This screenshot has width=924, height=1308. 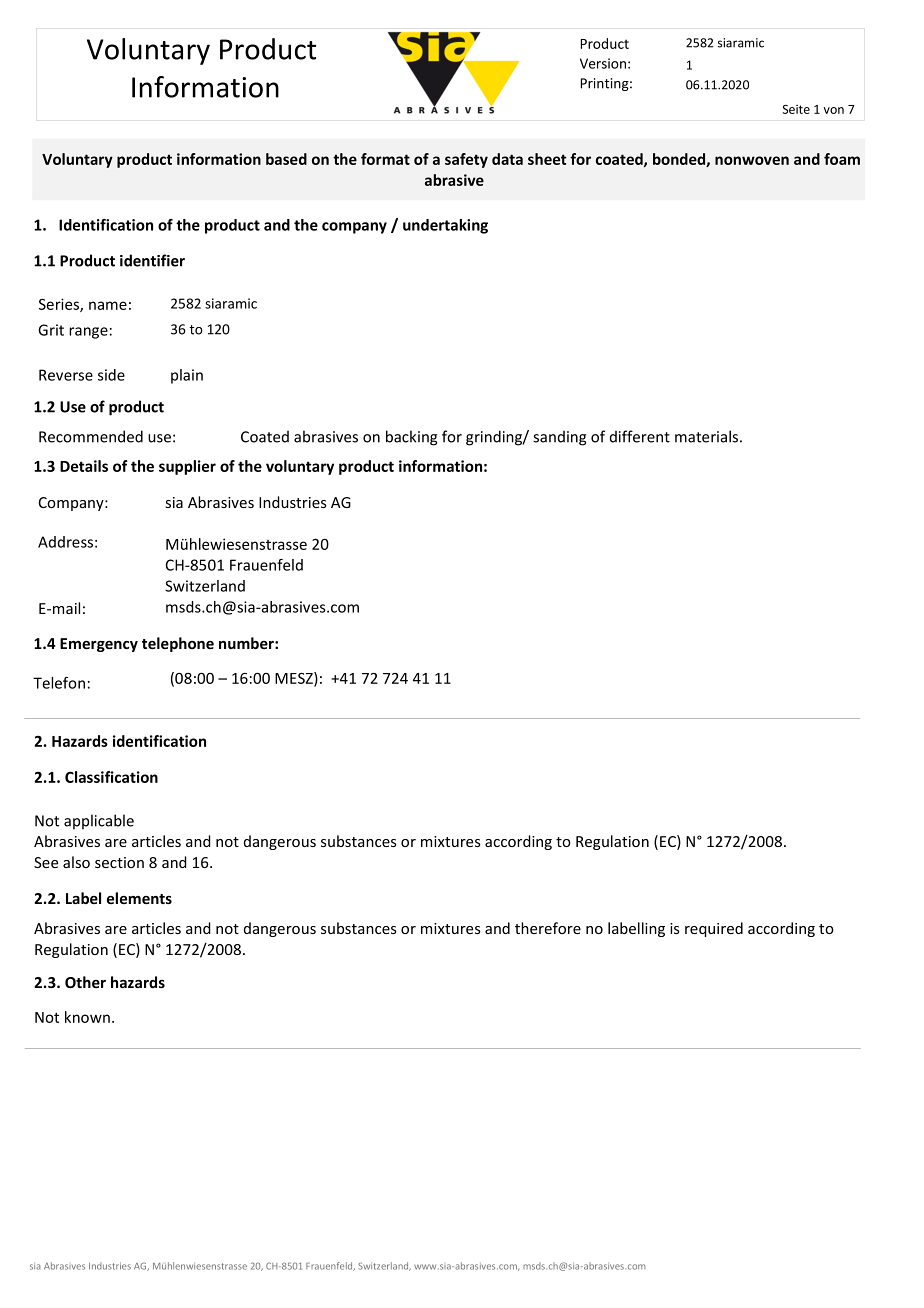 I want to click on elements, so click(x=139, y=898).
